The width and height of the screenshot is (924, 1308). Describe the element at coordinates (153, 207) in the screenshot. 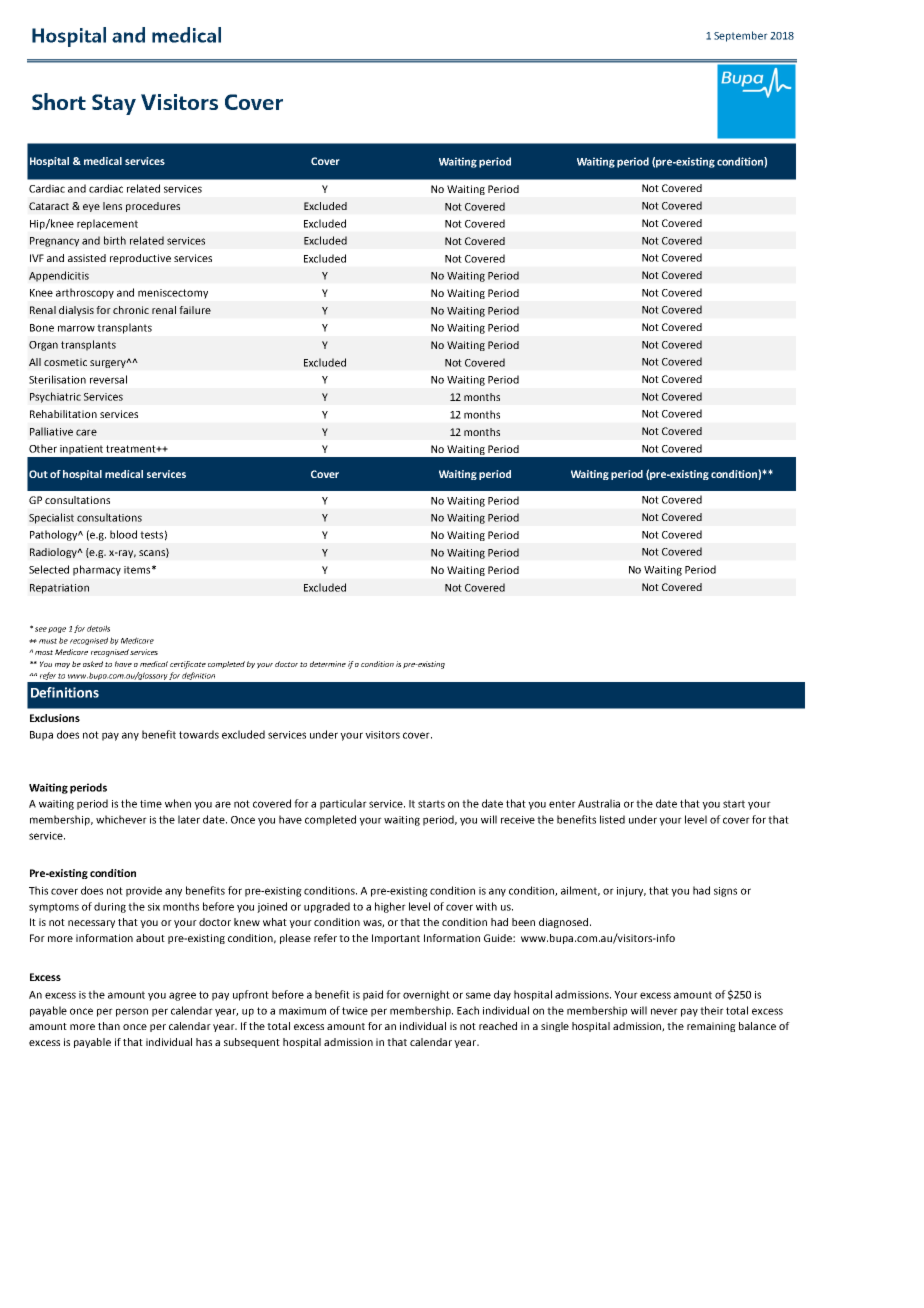

I see `procedures` at that location.
